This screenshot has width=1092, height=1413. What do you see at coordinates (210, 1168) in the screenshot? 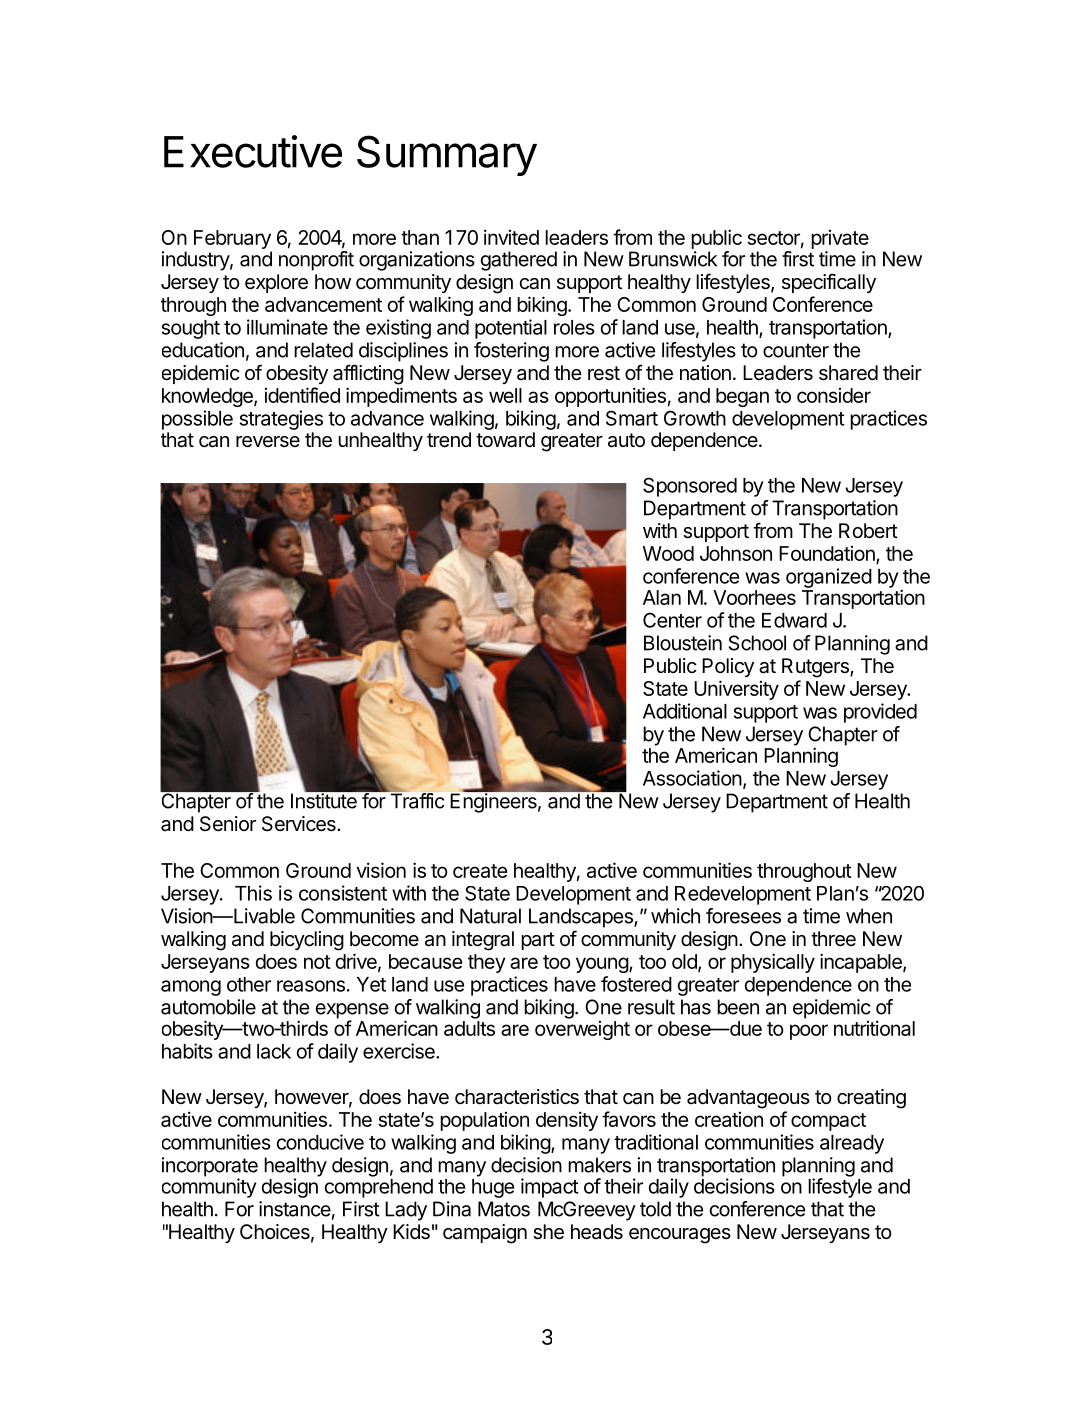
I see `incorporate` at bounding box center [210, 1168].
